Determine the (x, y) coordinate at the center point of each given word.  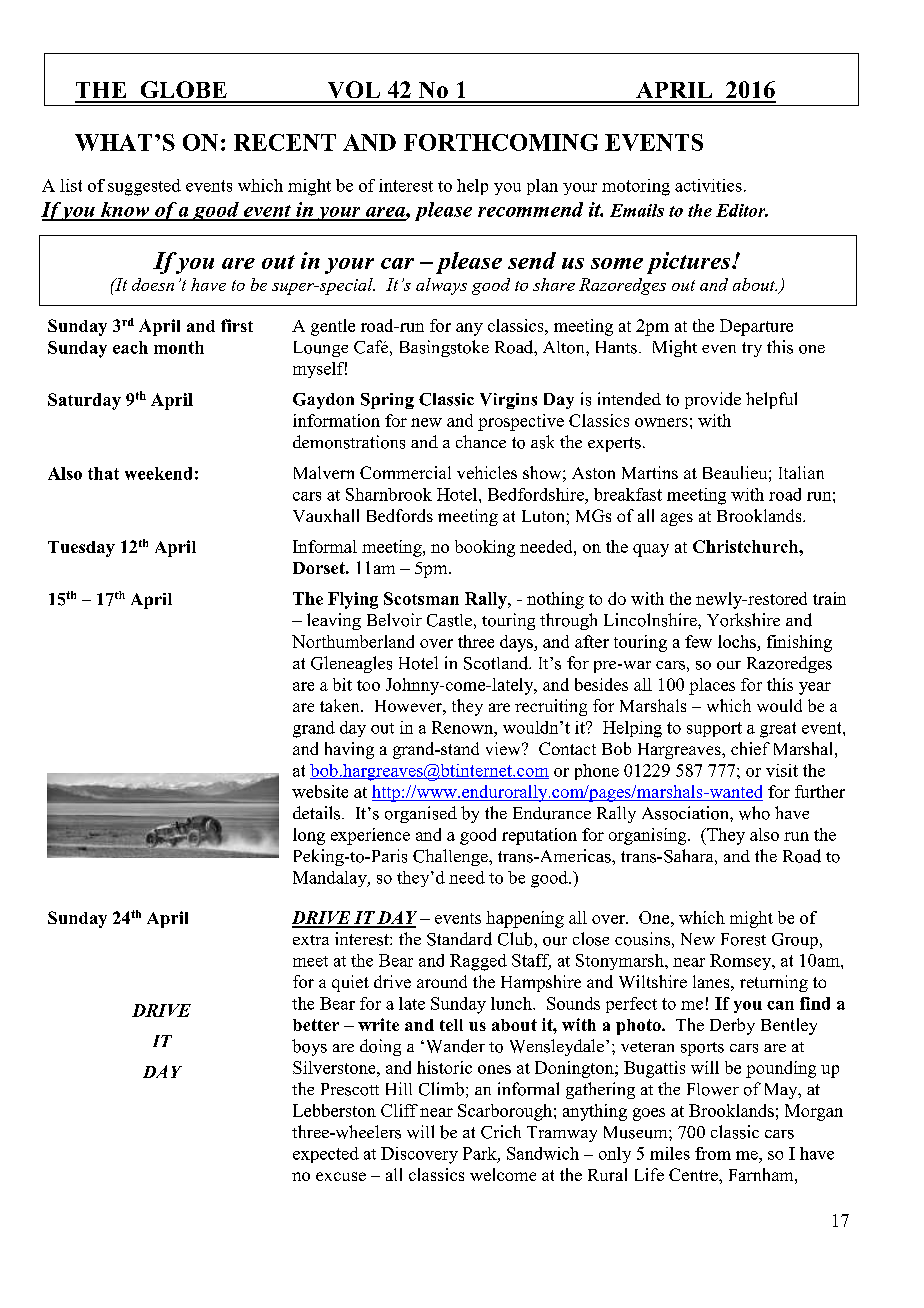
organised (421, 814)
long (309, 836)
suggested (144, 187)
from (713, 1153)
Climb (441, 1089)
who (754, 813)
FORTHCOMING (501, 142)
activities (708, 185)
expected (326, 1155)
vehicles (487, 472)
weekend (158, 473)
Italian (801, 472)
